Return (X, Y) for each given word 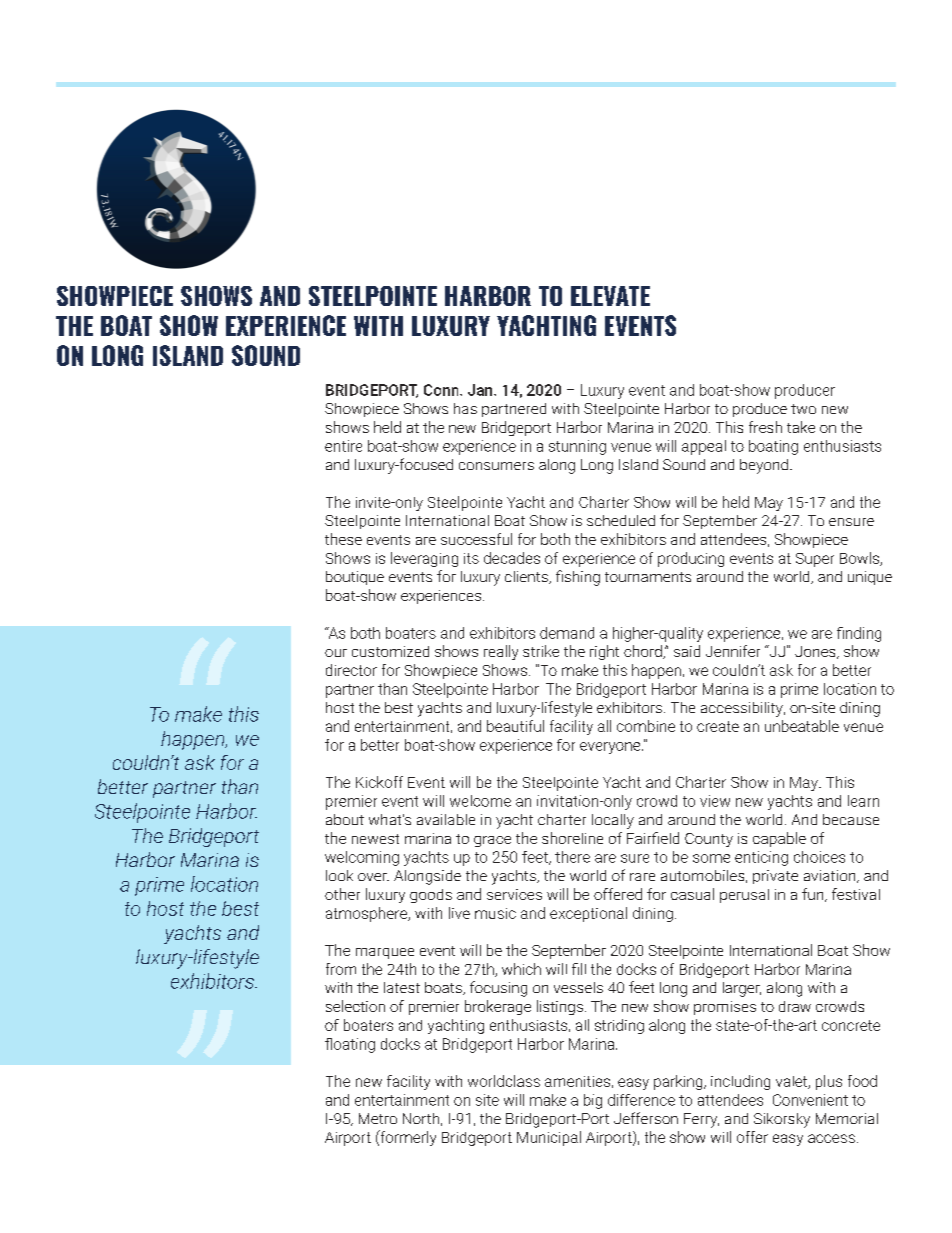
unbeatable (802, 726)
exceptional (588, 914)
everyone (611, 748)
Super (815, 560)
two (803, 409)
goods (431, 896)
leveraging (424, 559)
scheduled (621, 520)
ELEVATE (610, 296)
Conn (442, 390)
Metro (378, 1118)
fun (814, 895)
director (351, 670)
